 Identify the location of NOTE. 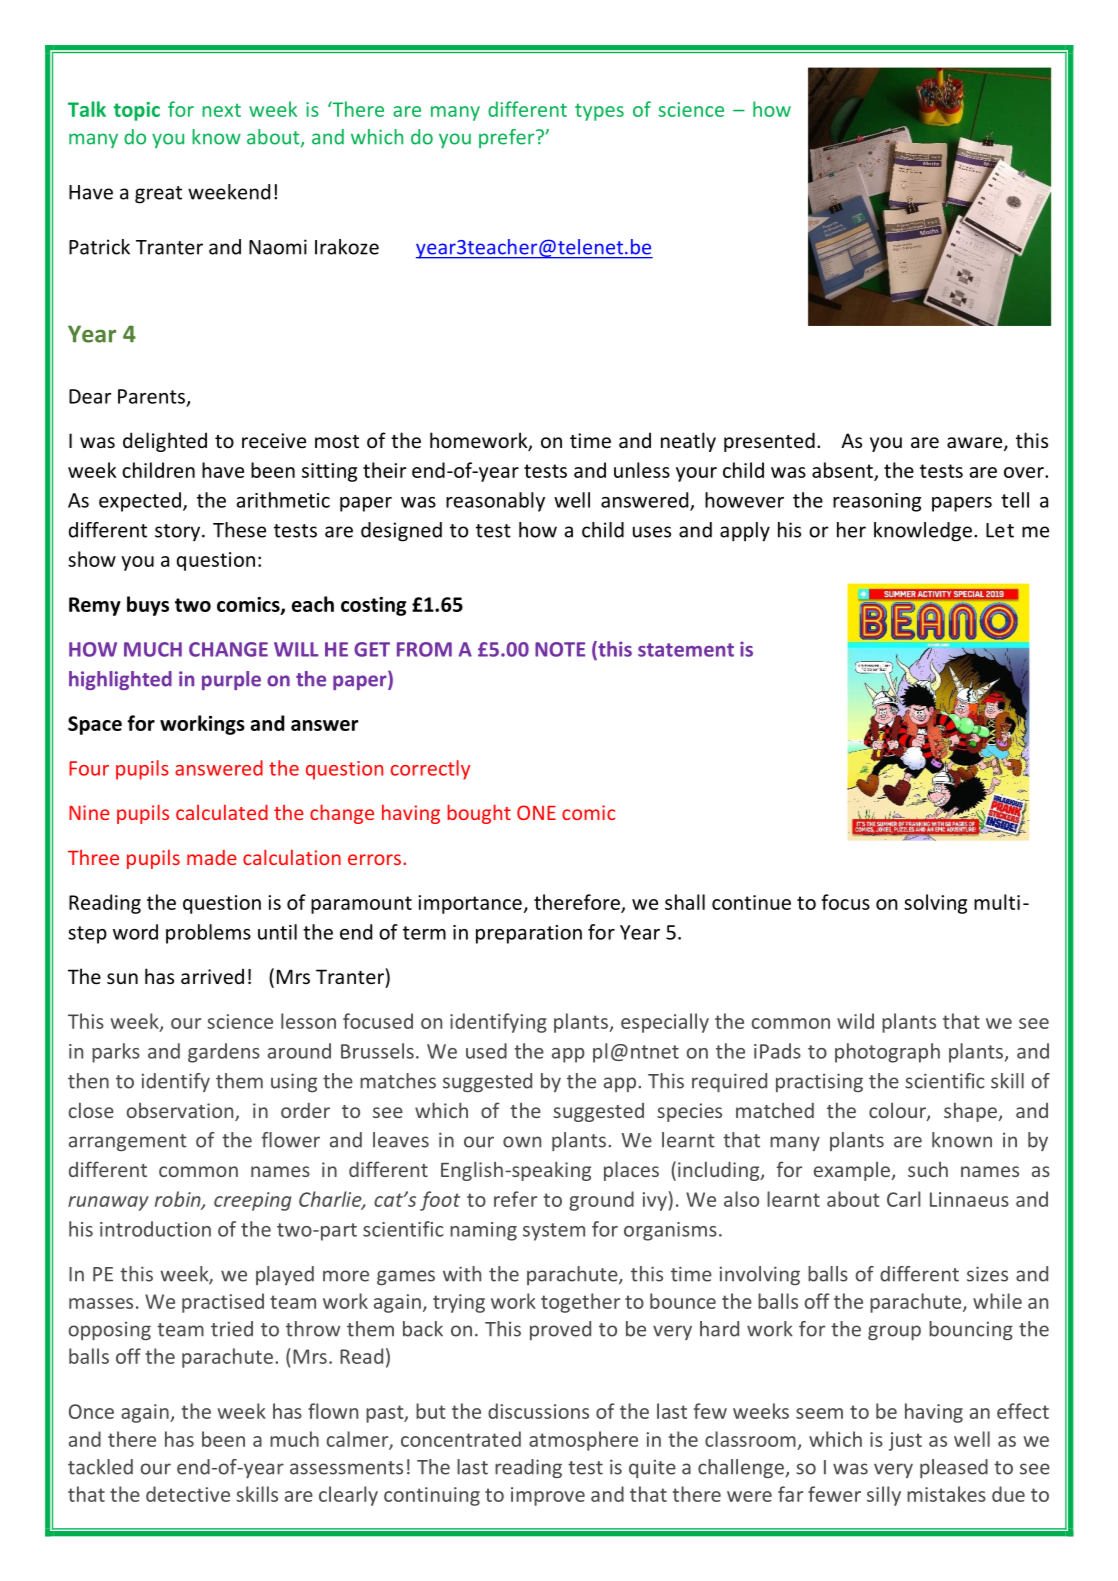
(560, 649).
